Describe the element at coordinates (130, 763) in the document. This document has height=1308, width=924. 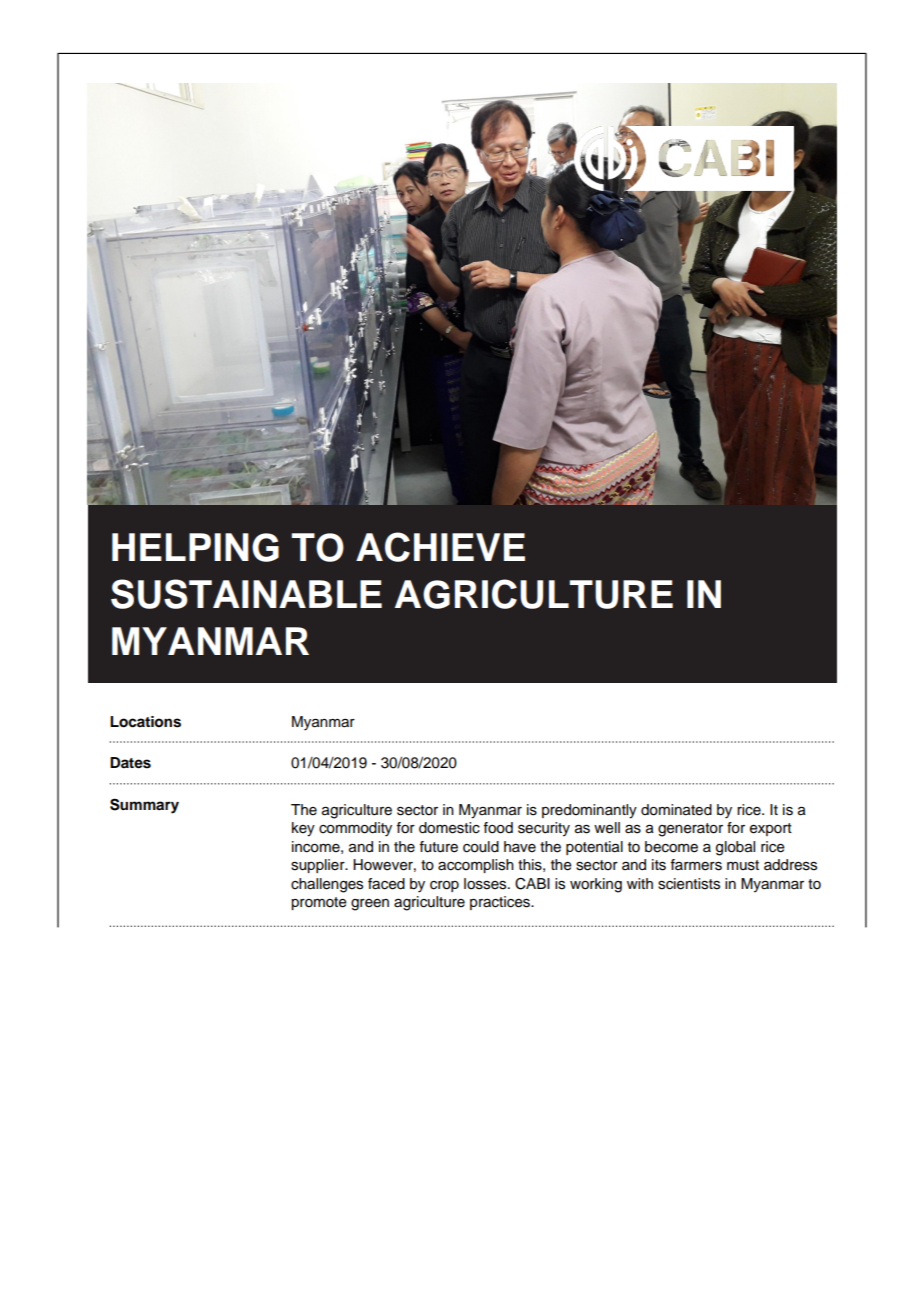
I see `Dates` at that location.
